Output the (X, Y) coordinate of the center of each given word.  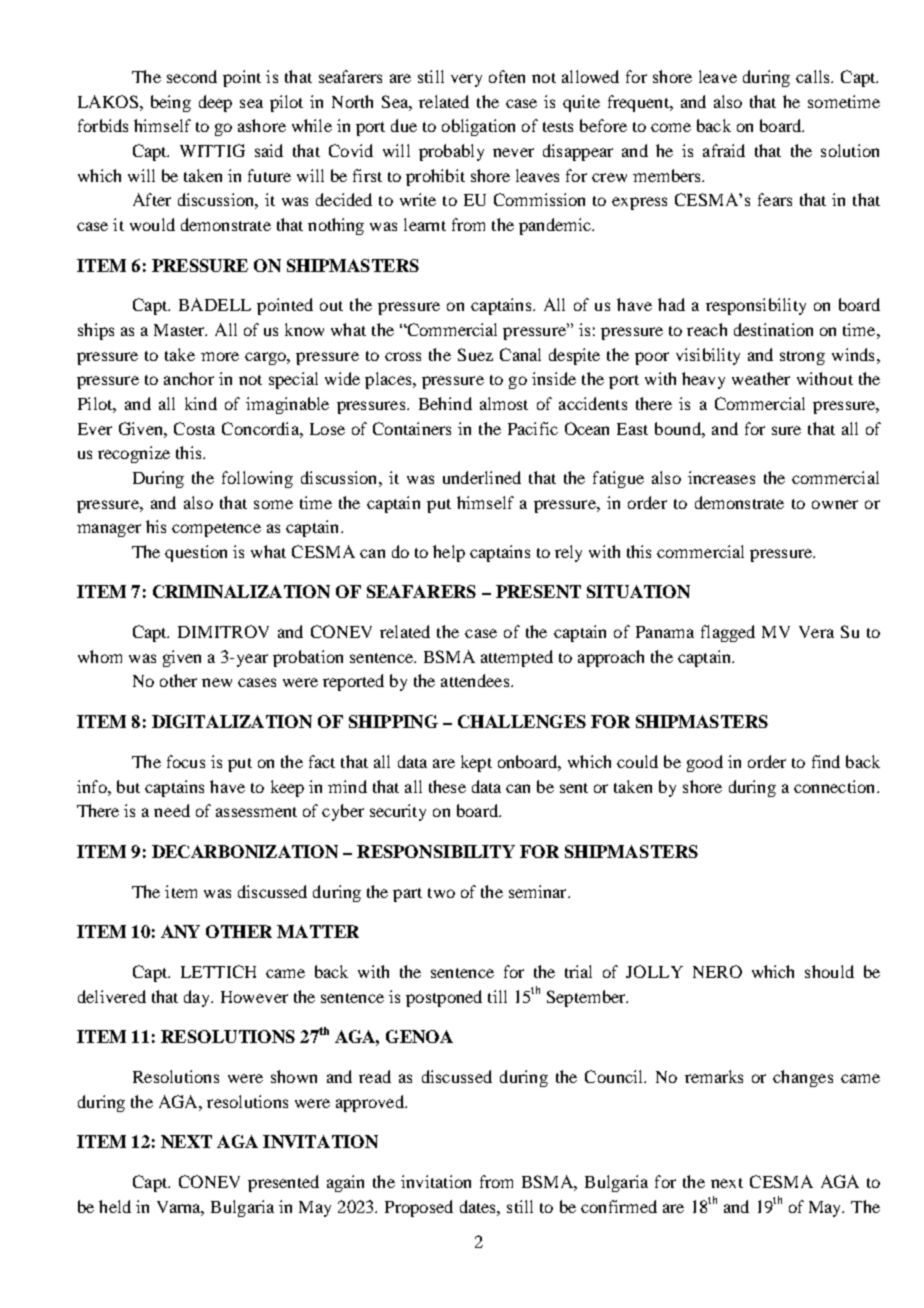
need (172, 810)
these (447, 786)
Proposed (419, 1208)
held (115, 1206)
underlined (482, 477)
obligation (478, 127)
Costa (194, 428)
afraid (724, 150)
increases (721, 477)
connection (836, 786)
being (171, 103)
